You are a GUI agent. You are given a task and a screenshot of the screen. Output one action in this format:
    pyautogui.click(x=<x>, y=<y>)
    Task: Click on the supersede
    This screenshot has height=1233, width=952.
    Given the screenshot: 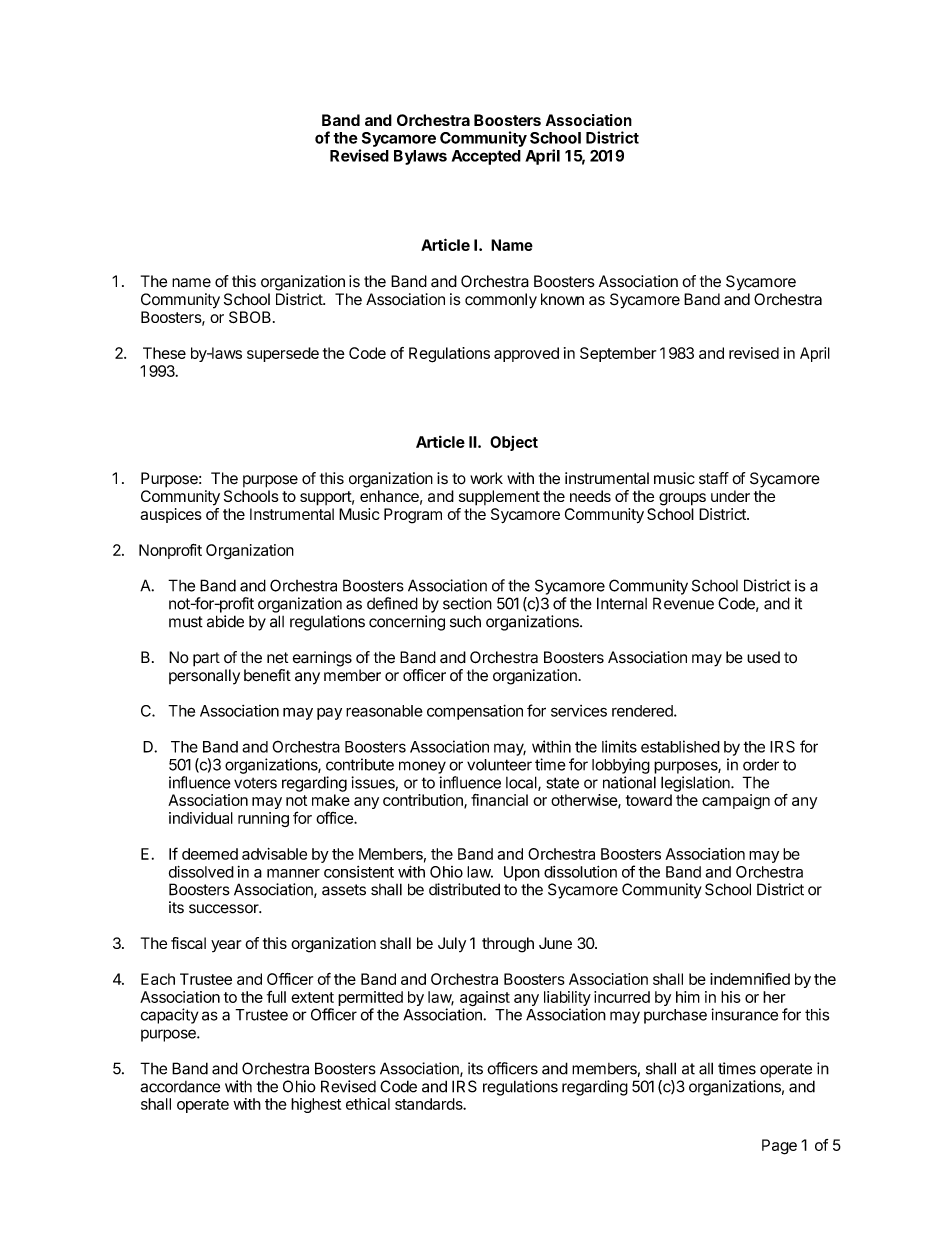 What is the action you would take?
    pyautogui.click(x=283, y=354)
